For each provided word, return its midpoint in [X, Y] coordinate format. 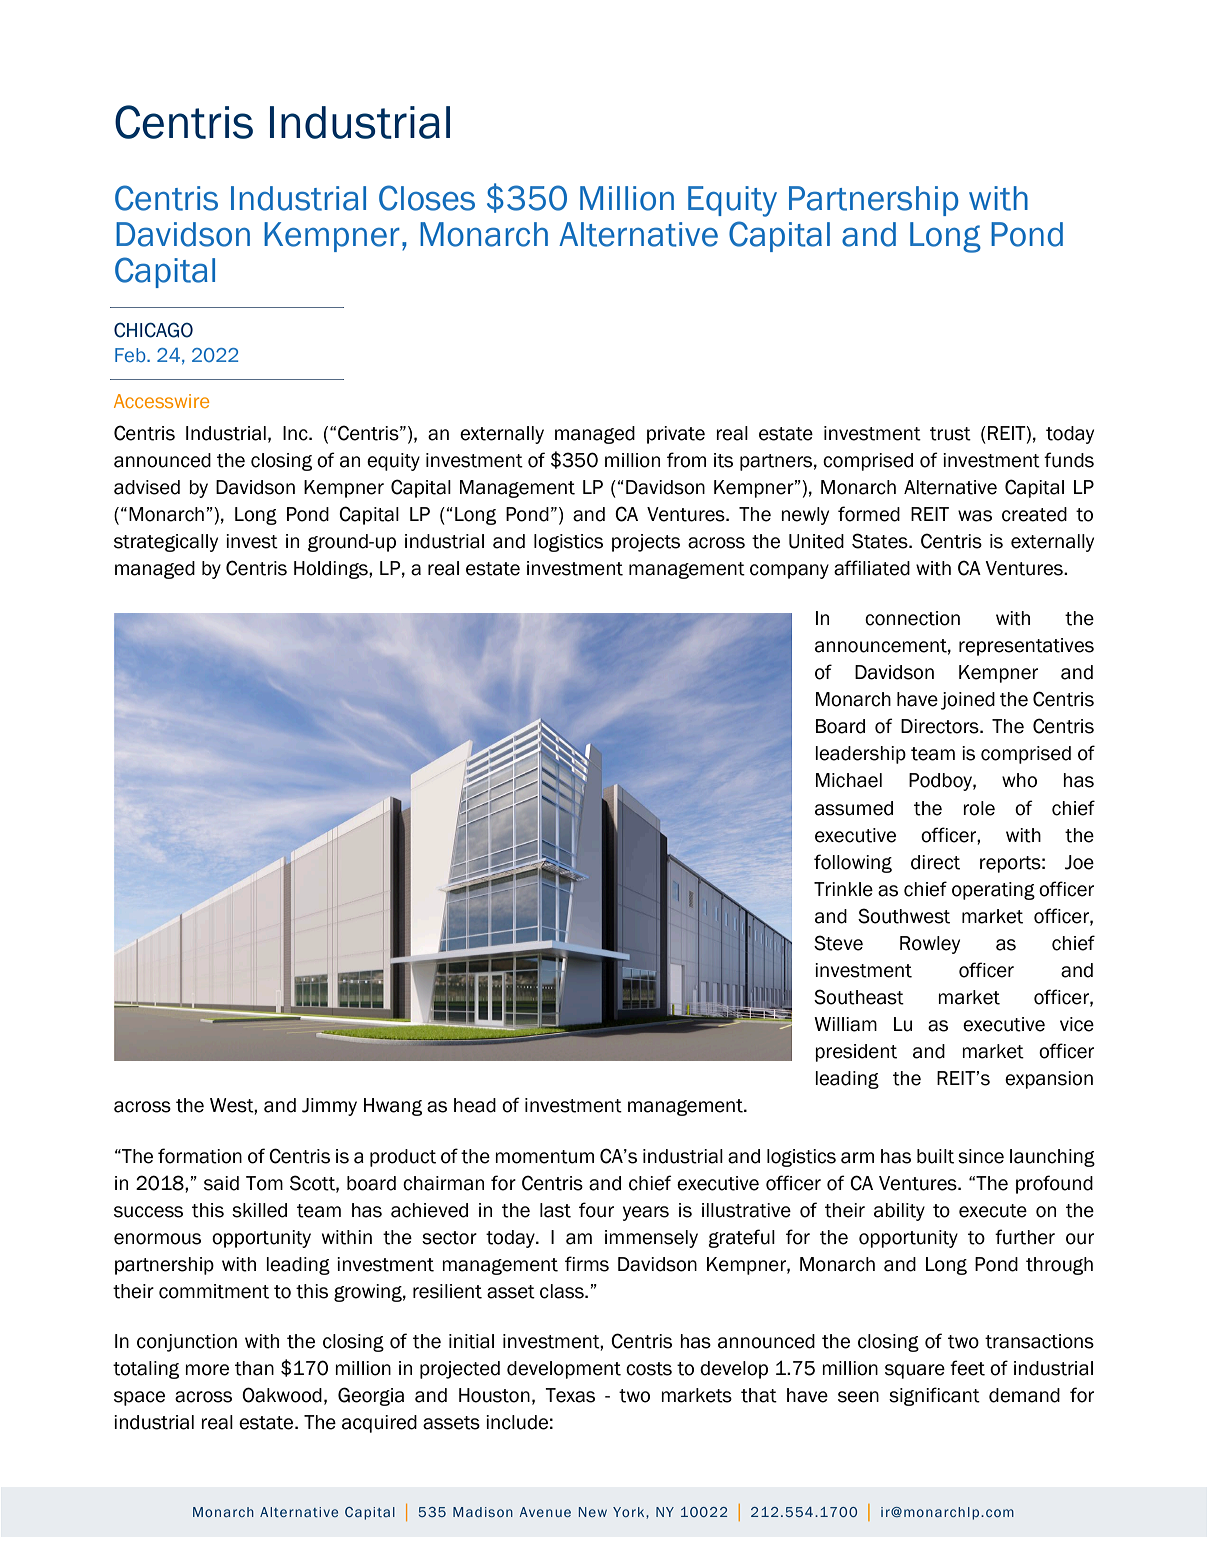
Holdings [332, 570]
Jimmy [329, 1107]
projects [646, 543]
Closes [427, 198]
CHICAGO [153, 330]
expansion [1049, 1080]
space [139, 1398]
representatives [1026, 647]
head [475, 1105]
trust [950, 434]
